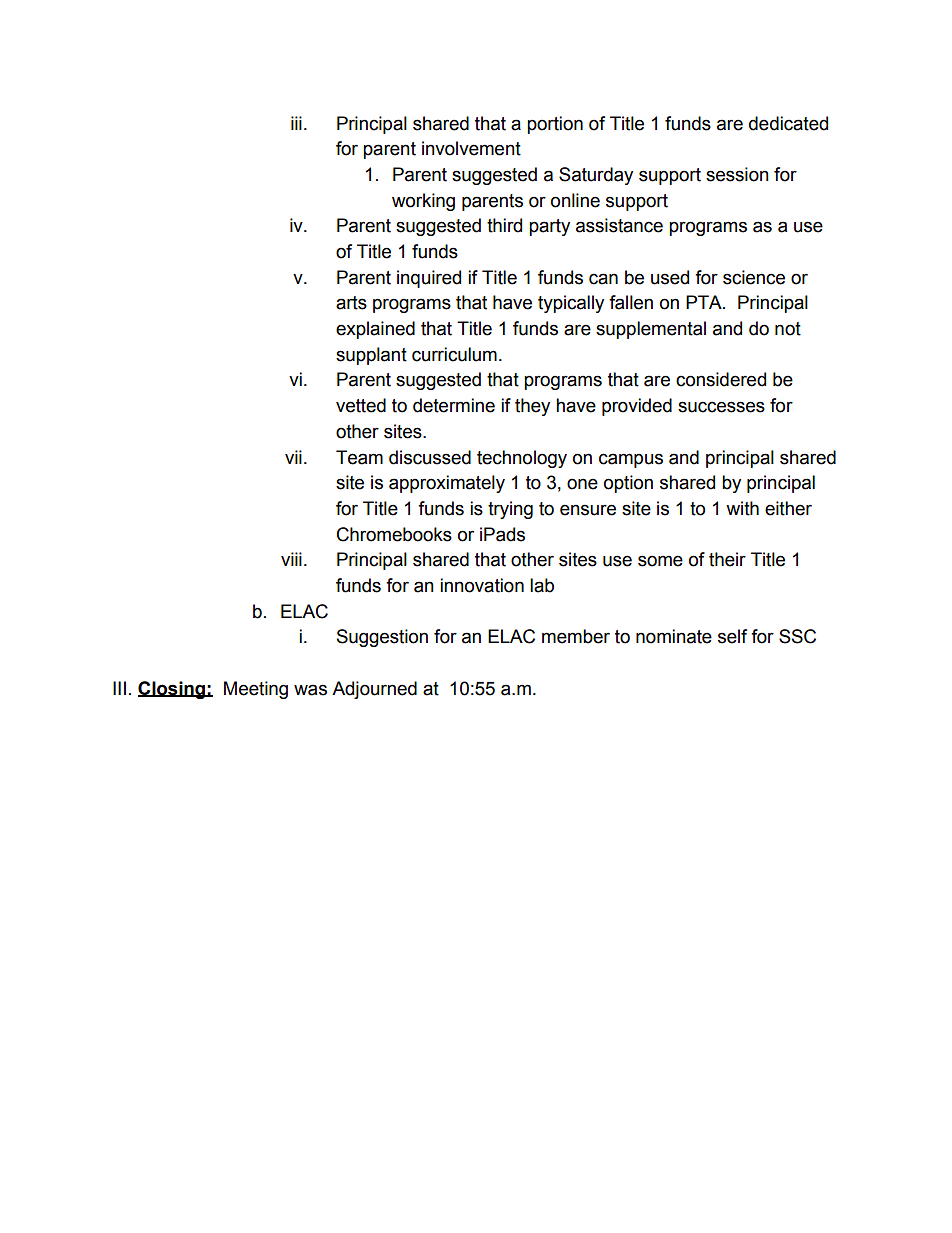 This screenshot has width=952, height=1233. Describe the element at coordinates (310, 690) in the screenshot. I see `was` at that location.
